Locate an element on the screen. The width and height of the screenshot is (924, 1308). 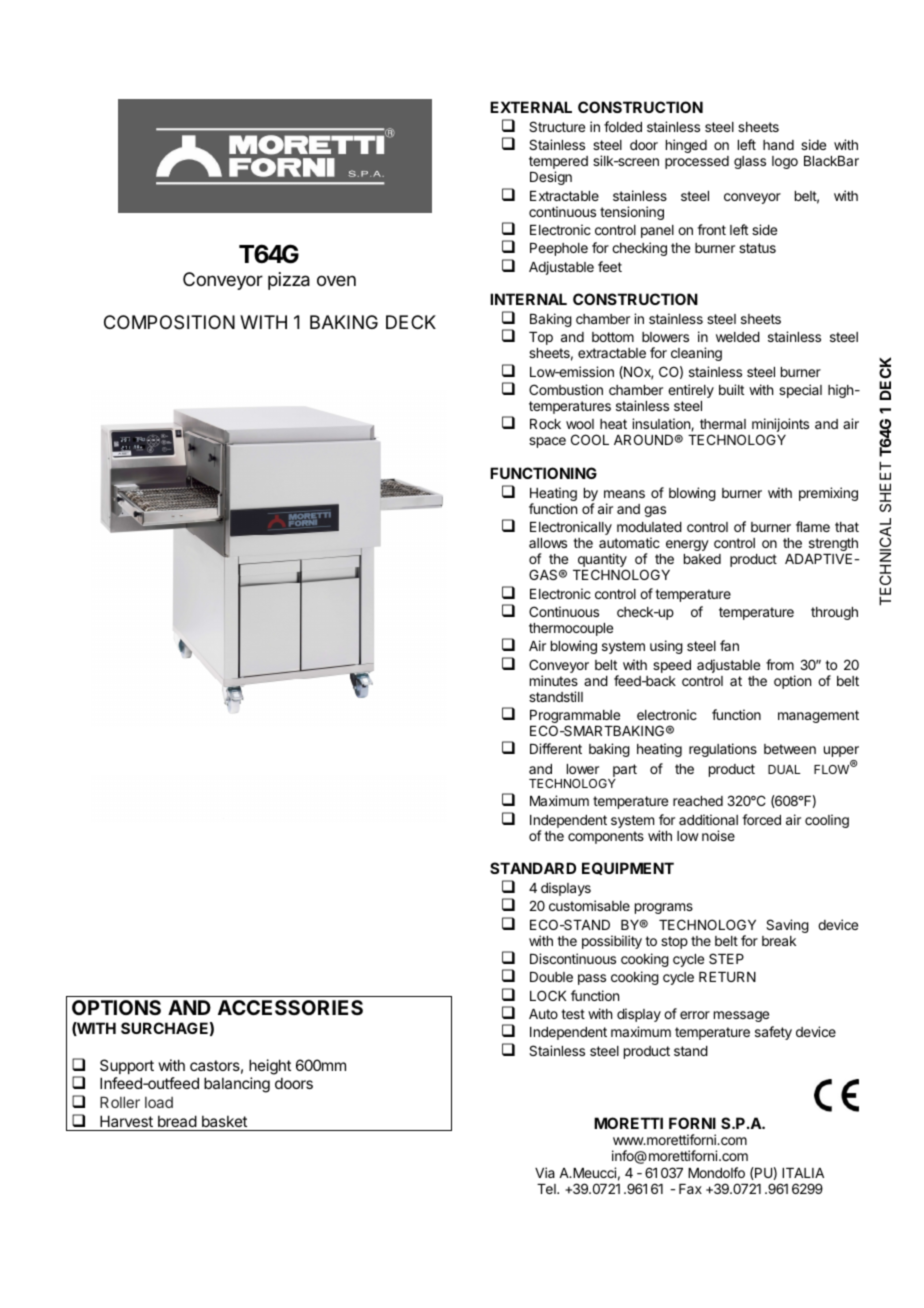
pizza is located at coordinates (289, 281).
